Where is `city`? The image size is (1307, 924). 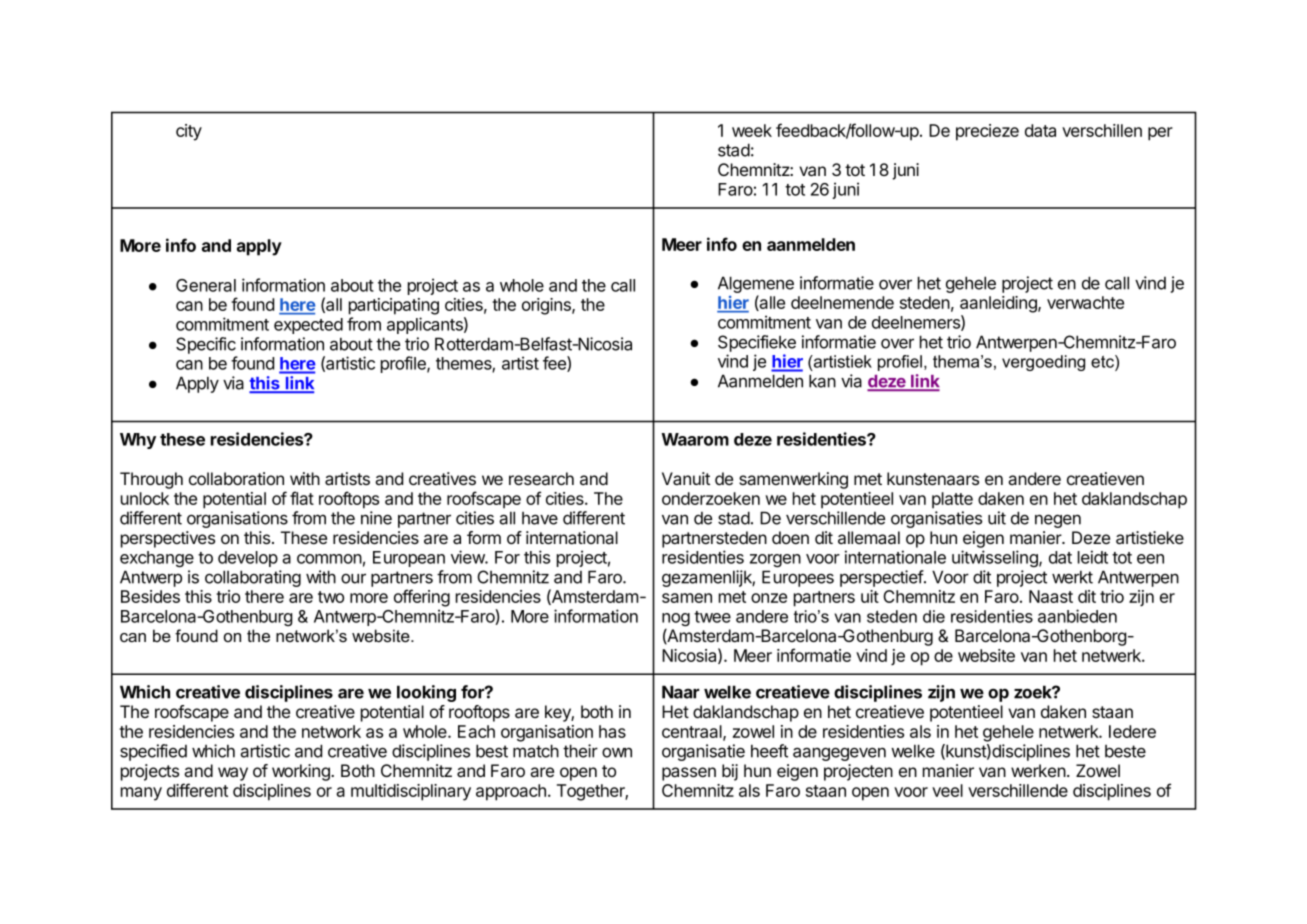
city is located at coordinates (189, 132).
